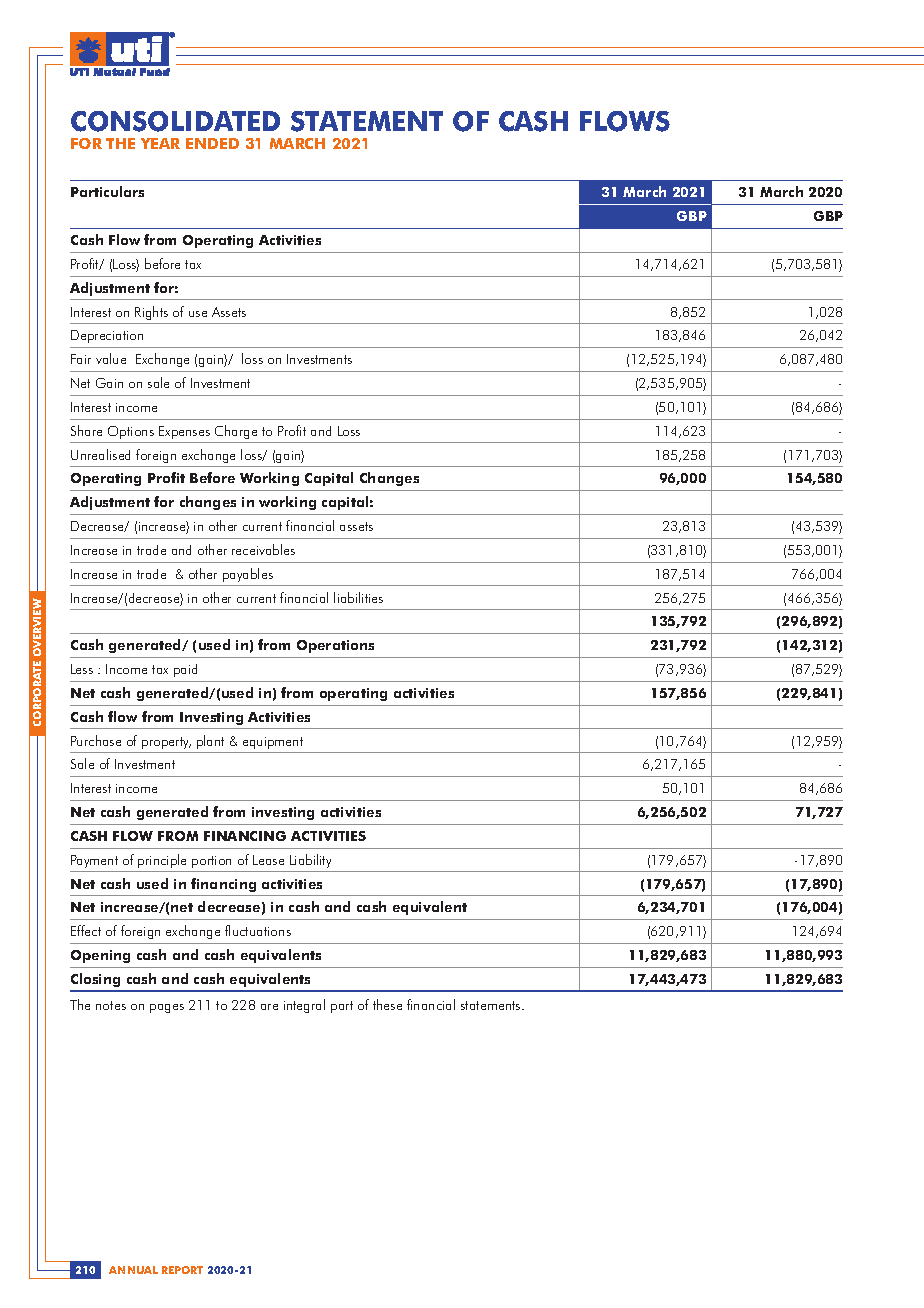 This document has width=924, height=1308. What do you see at coordinates (96, 740) in the document?
I see `Purchase` at bounding box center [96, 740].
